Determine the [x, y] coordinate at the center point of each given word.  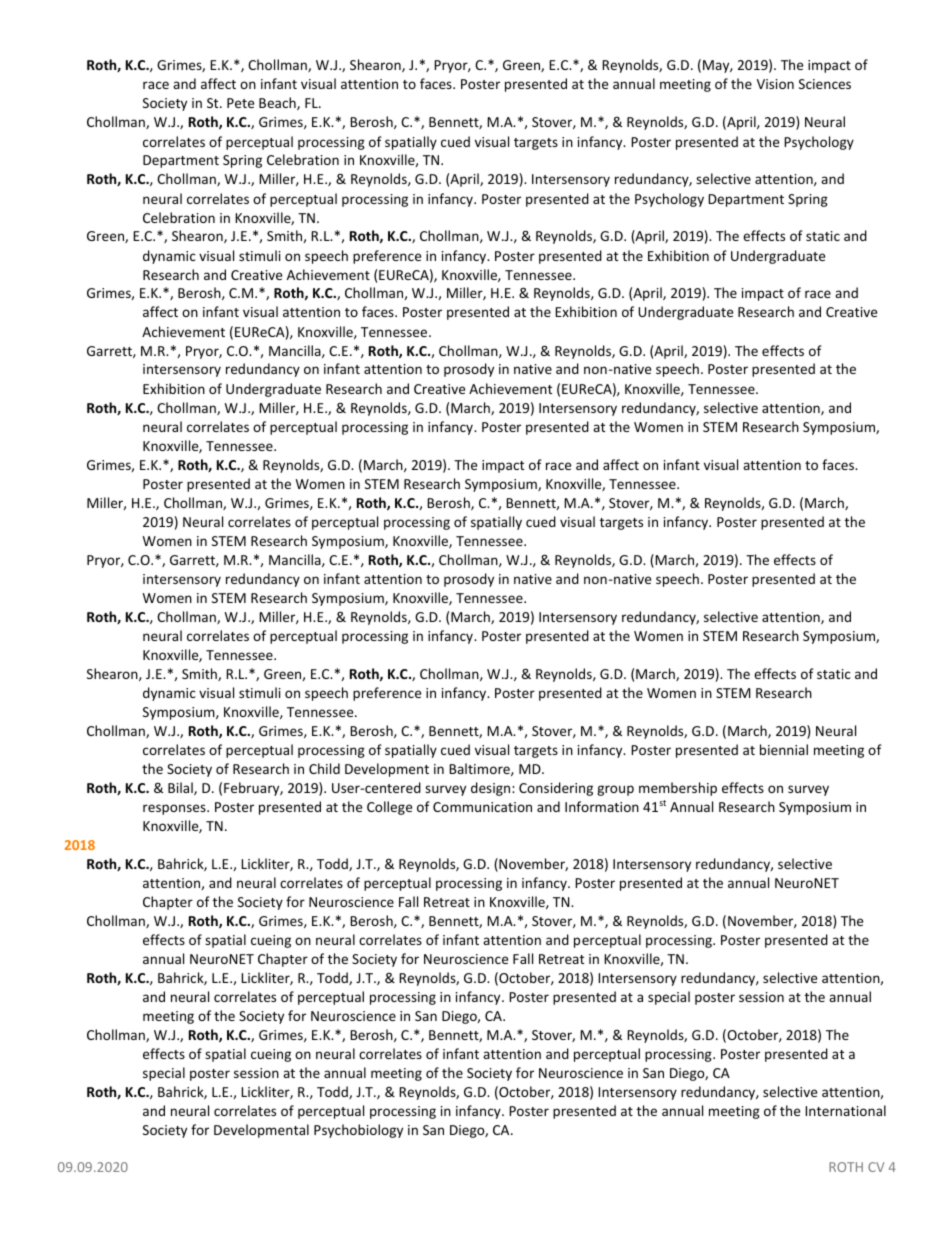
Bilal [181, 788]
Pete [240, 103]
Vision [775, 84]
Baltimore [480, 769]
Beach [278, 103]
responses [175, 809]
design [492, 789]
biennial [784, 749]
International [845, 1110]
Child [324, 768]
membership [678, 789]
